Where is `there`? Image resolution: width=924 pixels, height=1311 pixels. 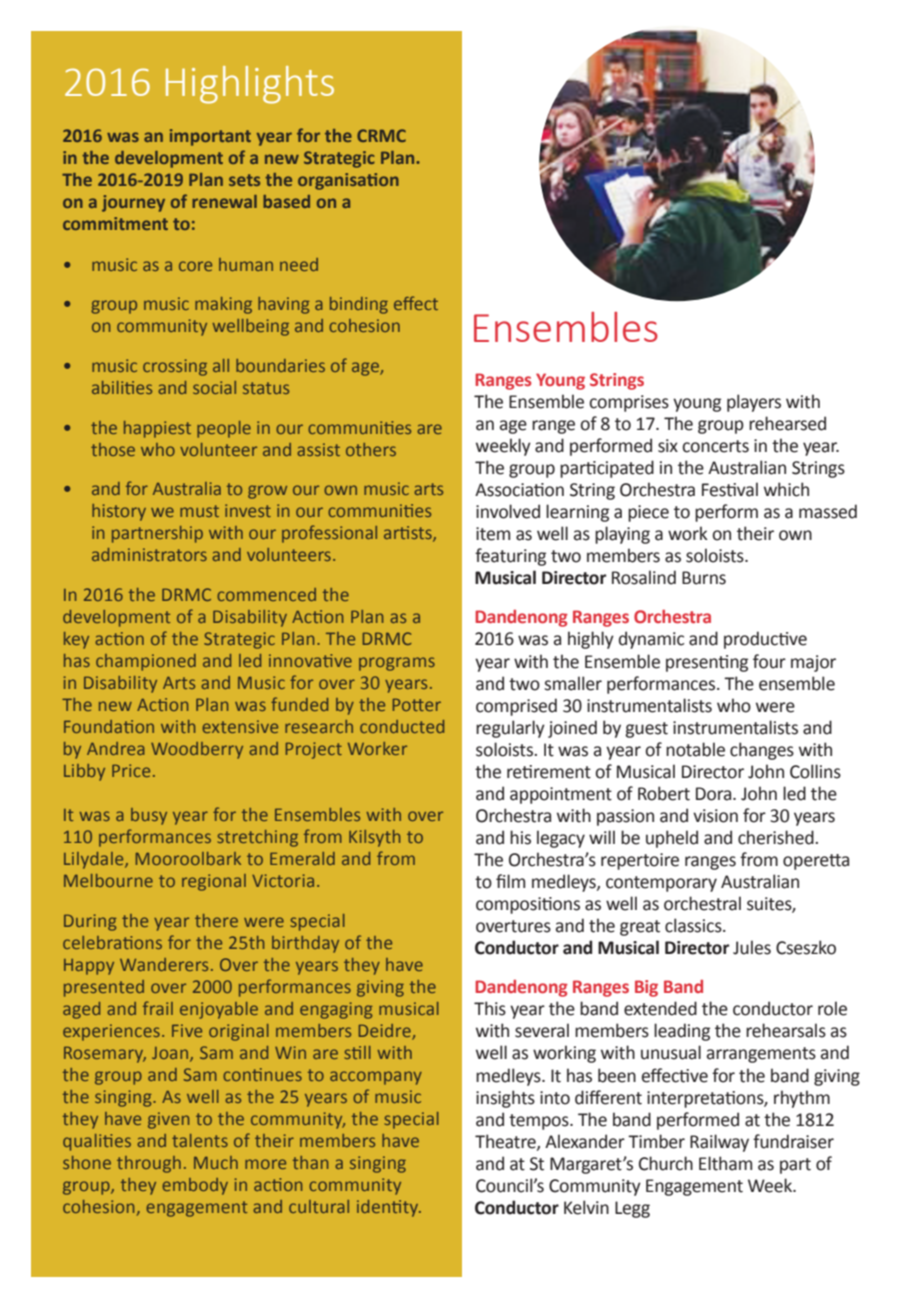
there is located at coordinates (216, 920).
